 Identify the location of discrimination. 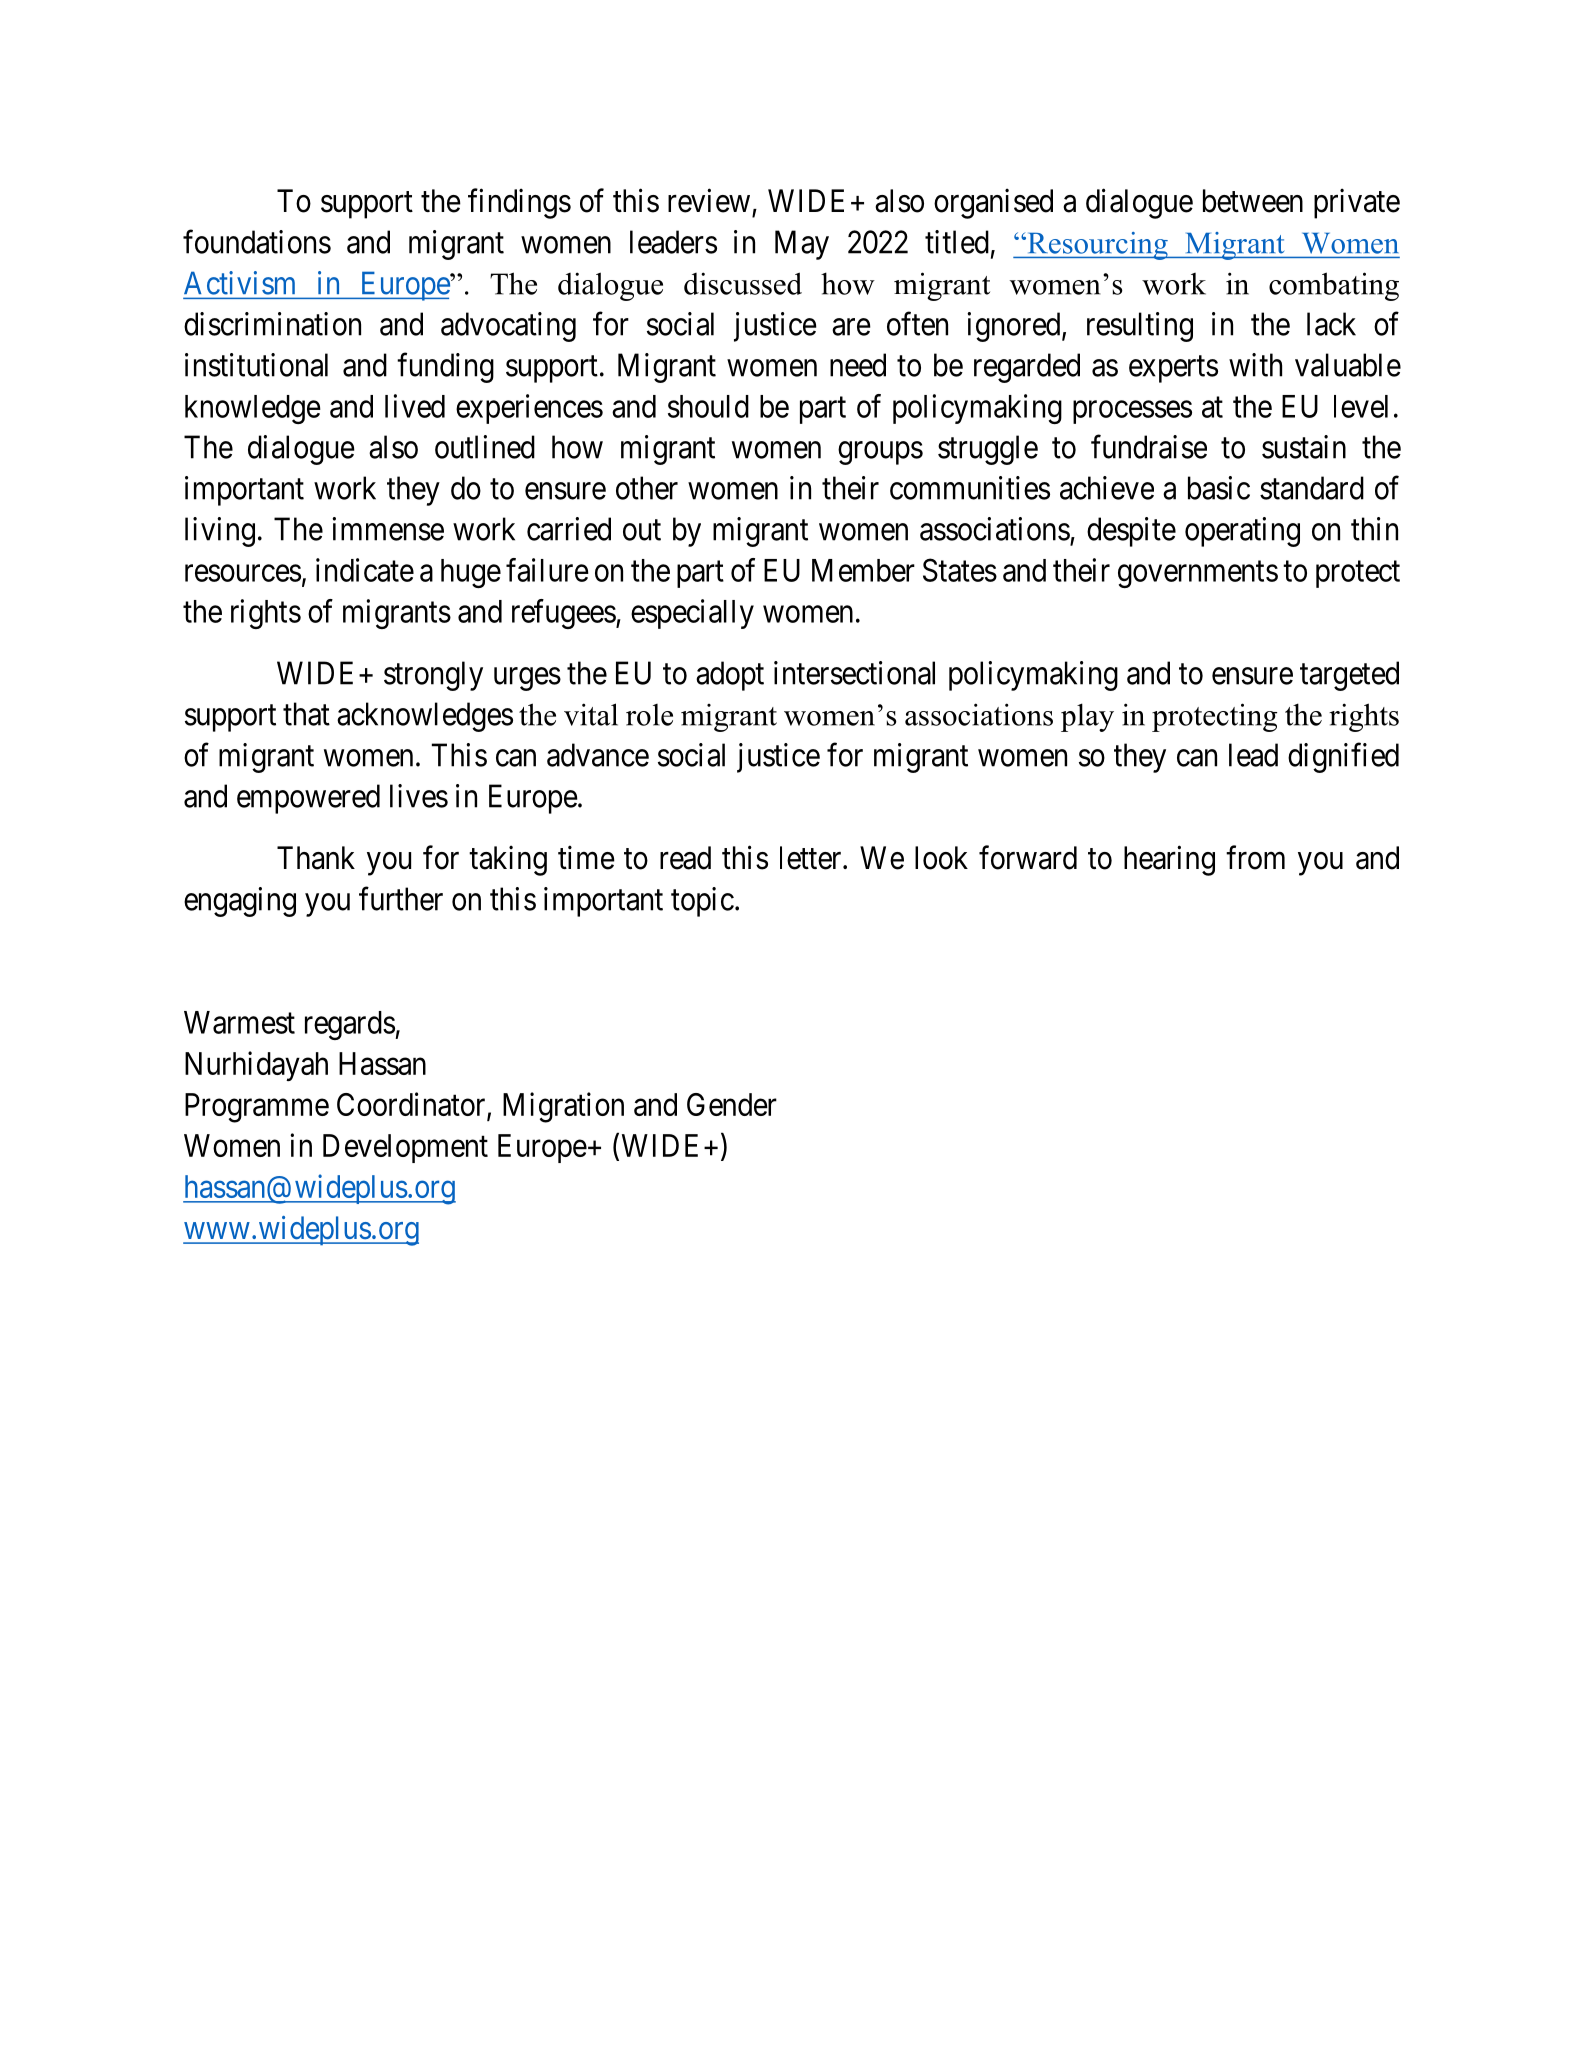
(272, 324).
